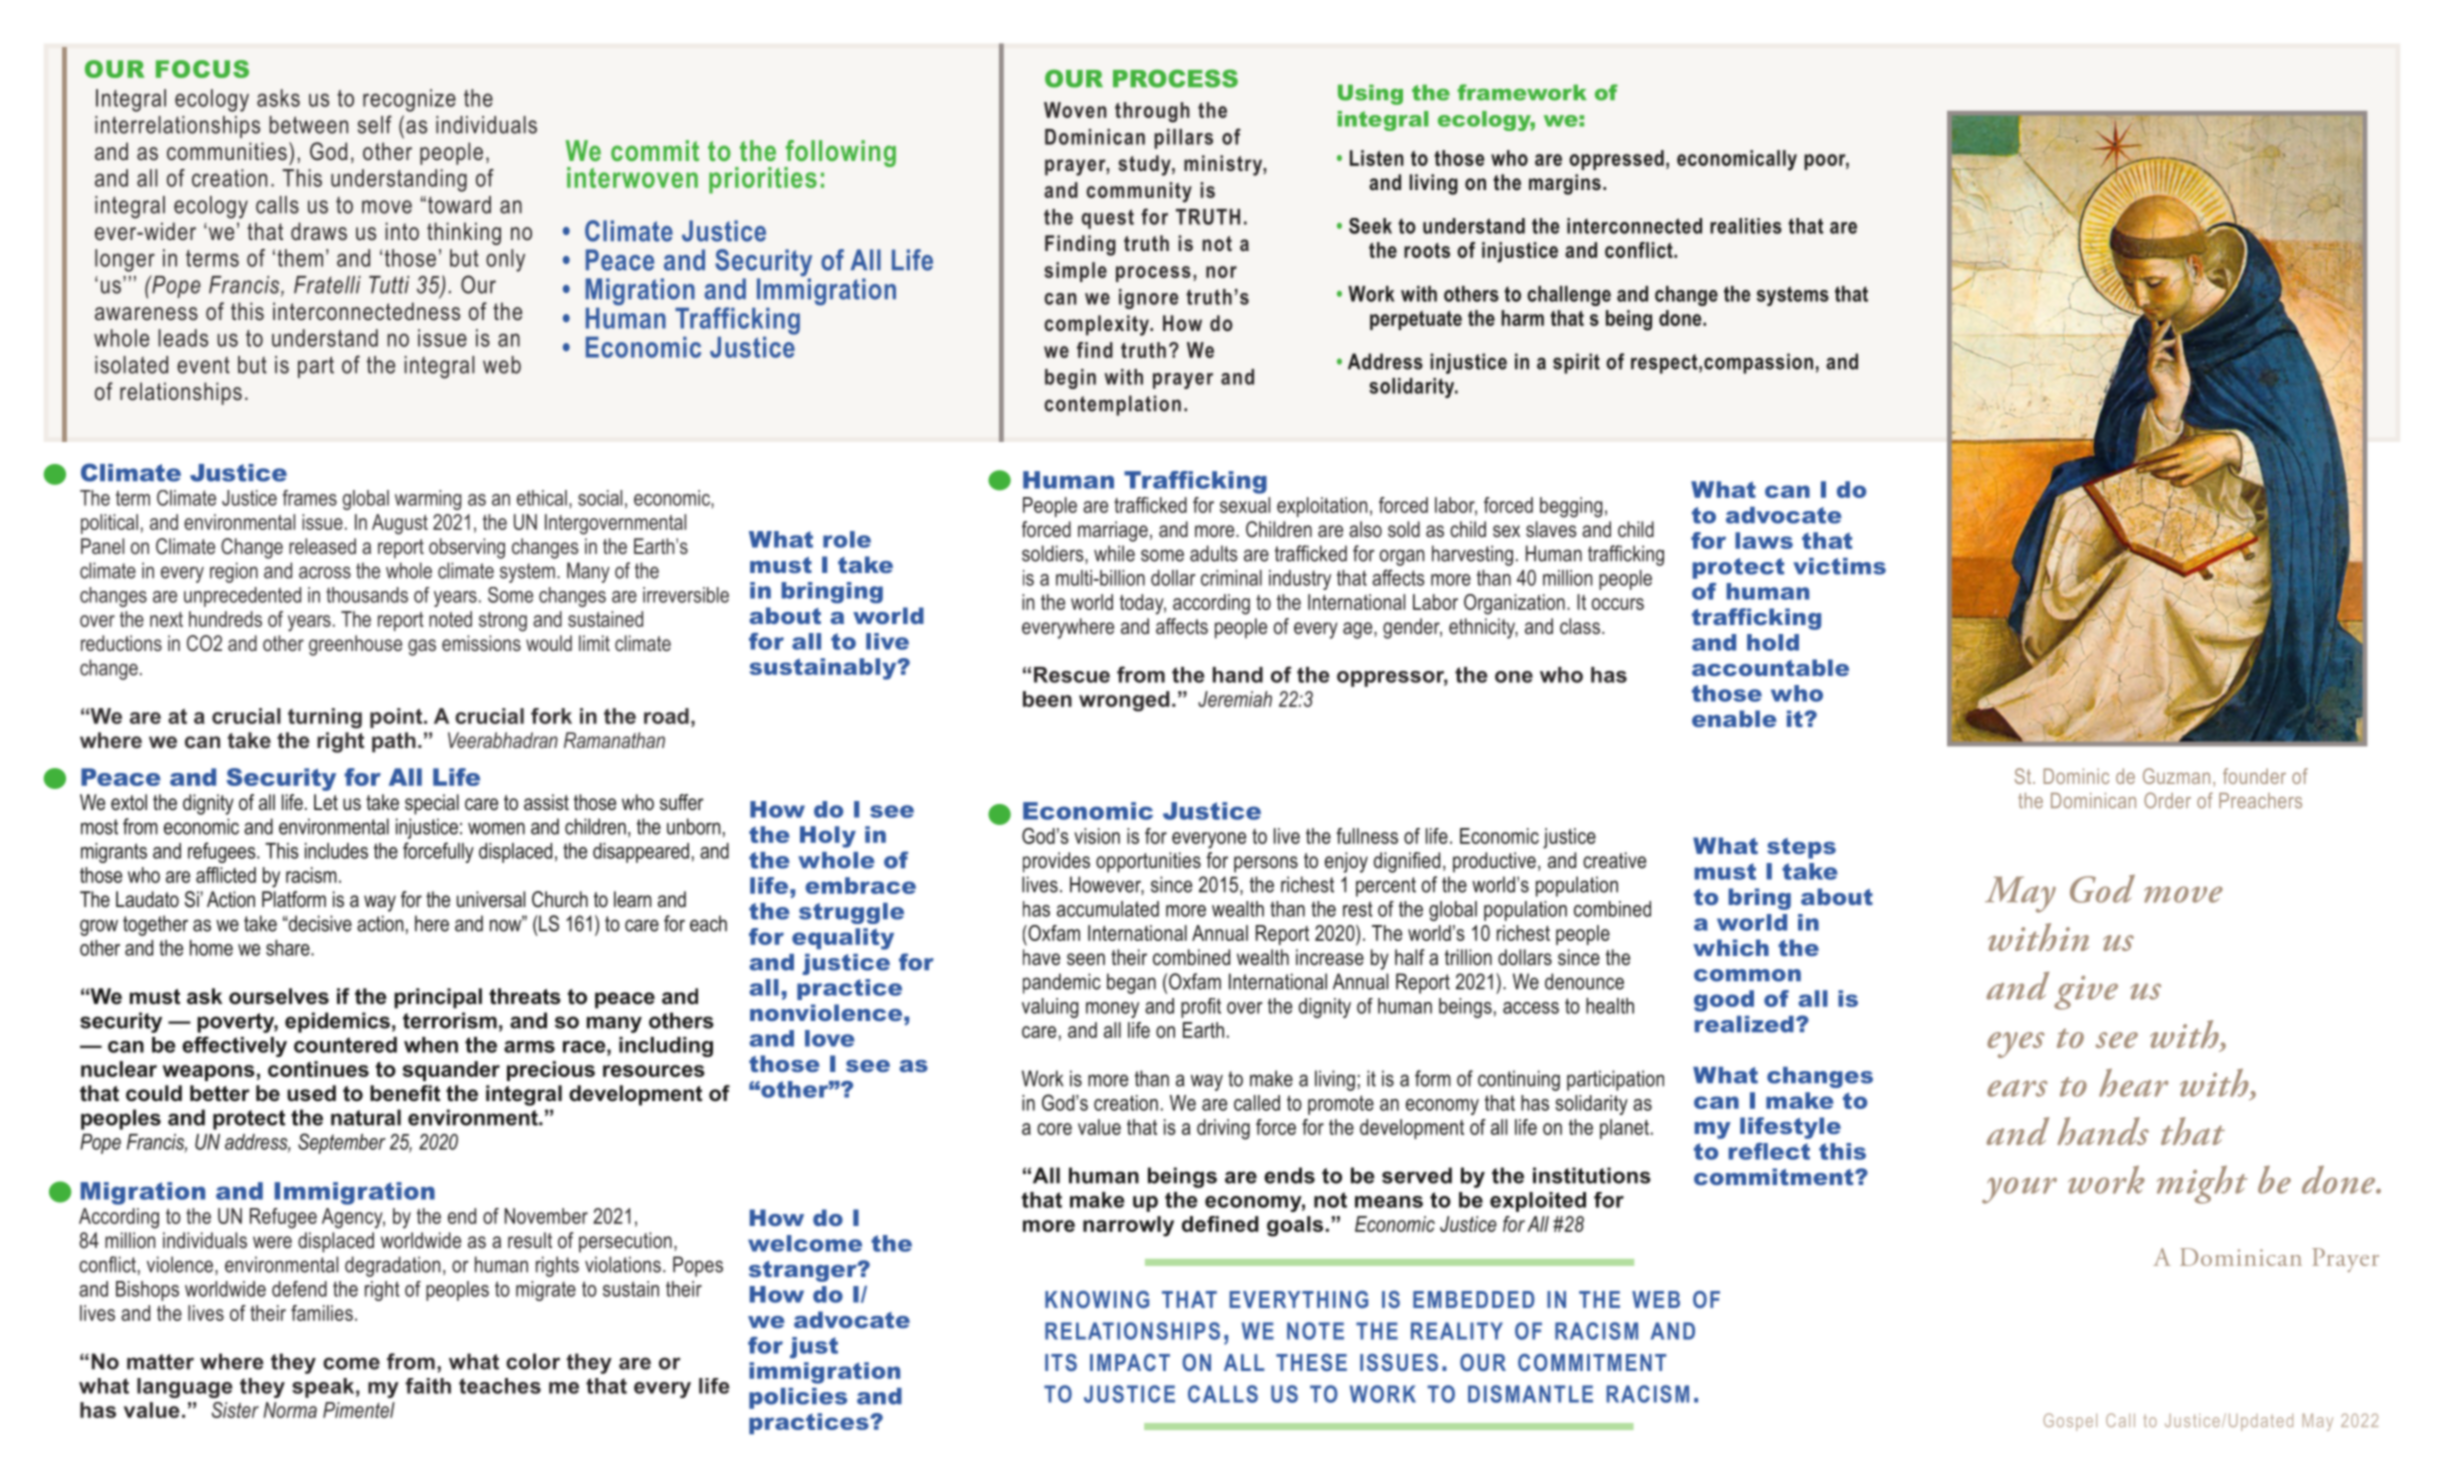 Image resolution: width=2444 pixels, height=1484 pixels. Describe the element at coordinates (2176, 776) in the page. I see `Guzman` at that location.
